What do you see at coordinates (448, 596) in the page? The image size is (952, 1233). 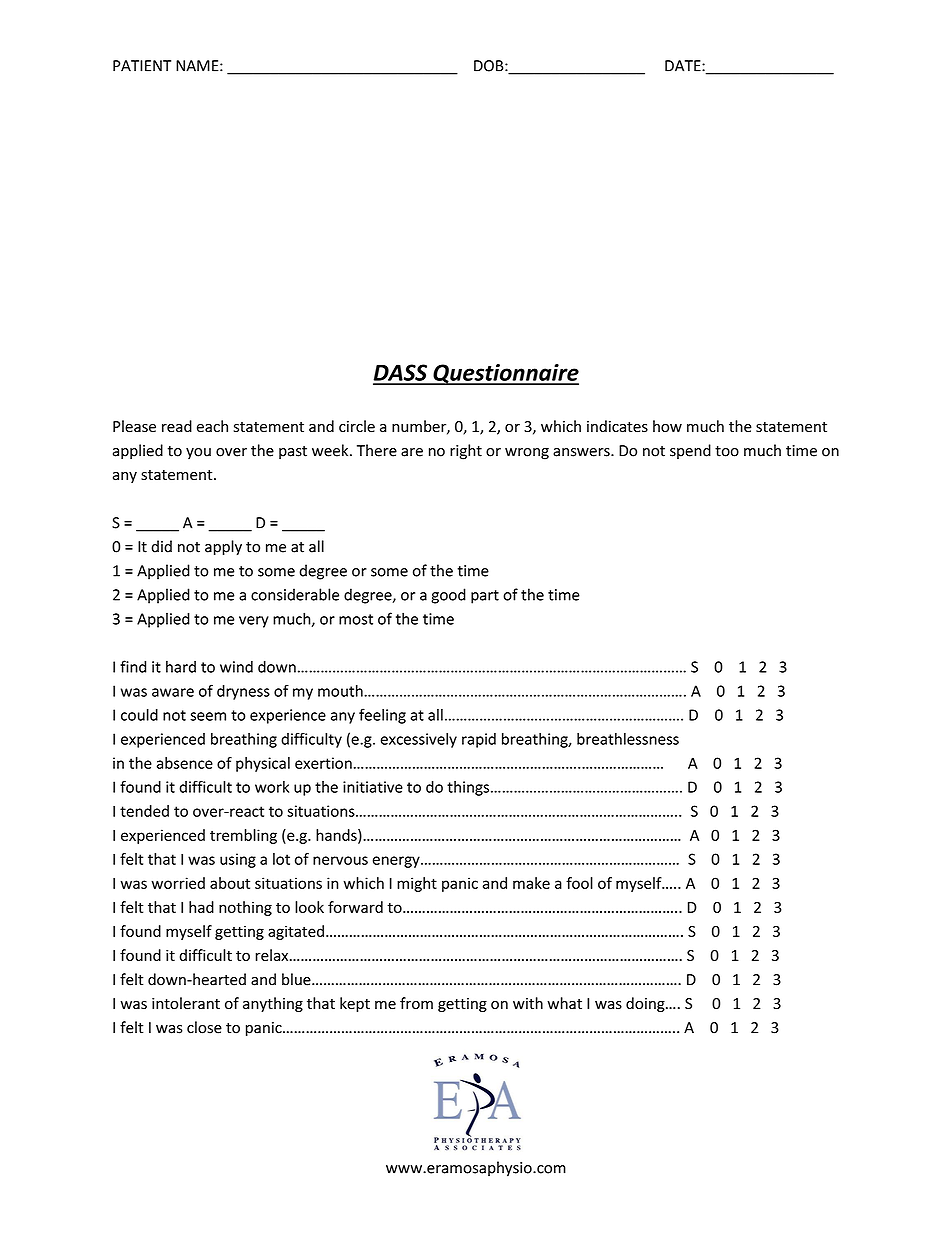 I see `good` at bounding box center [448, 596].
